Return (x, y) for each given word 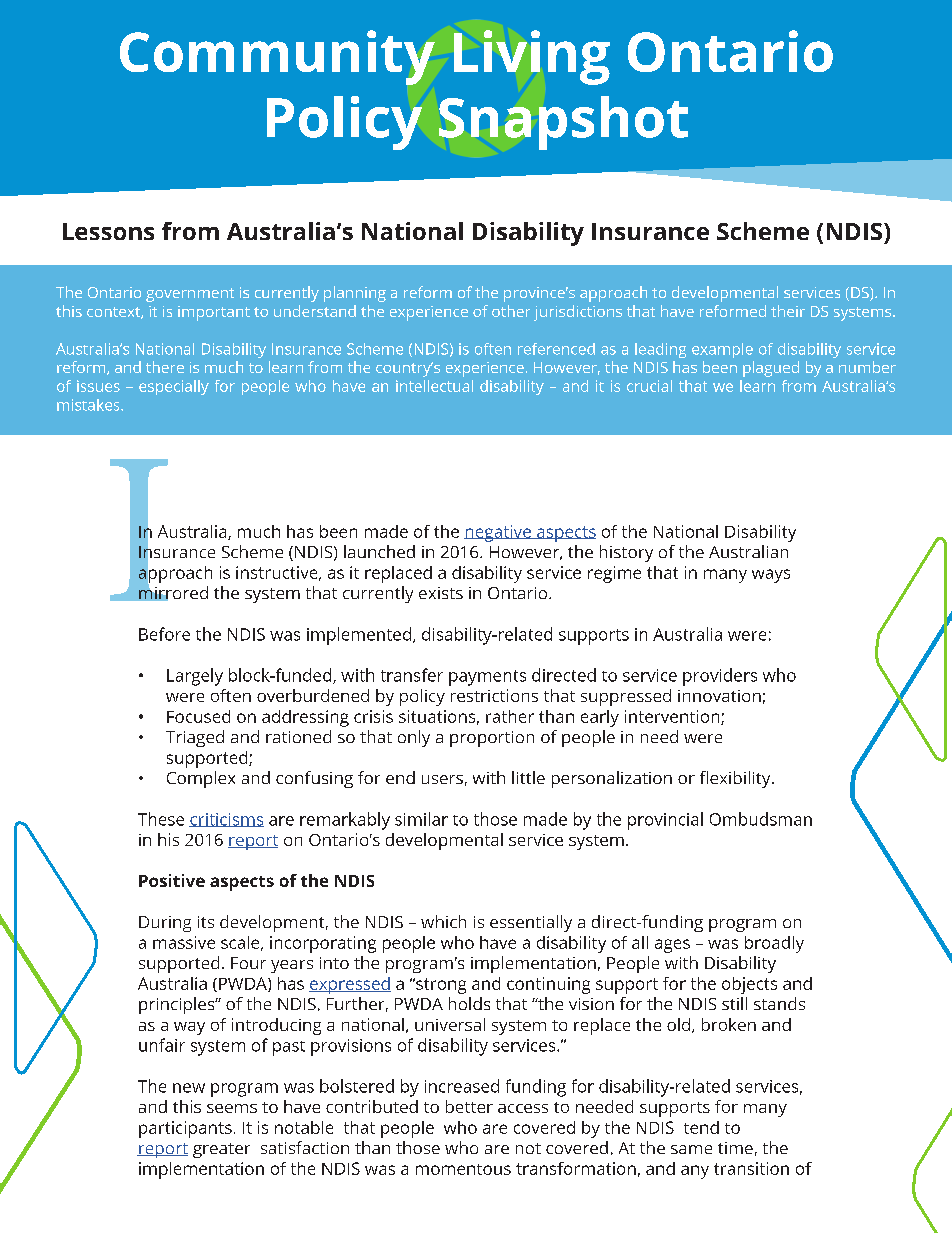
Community (277, 57)
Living (532, 57)
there (165, 367)
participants (185, 1129)
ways (771, 576)
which (443, 921)
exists (441, 593)
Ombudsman (761, 819)
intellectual (434, 386)
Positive (172, 880)
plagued (771, 369)
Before (164, 634)
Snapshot (563, 123)
